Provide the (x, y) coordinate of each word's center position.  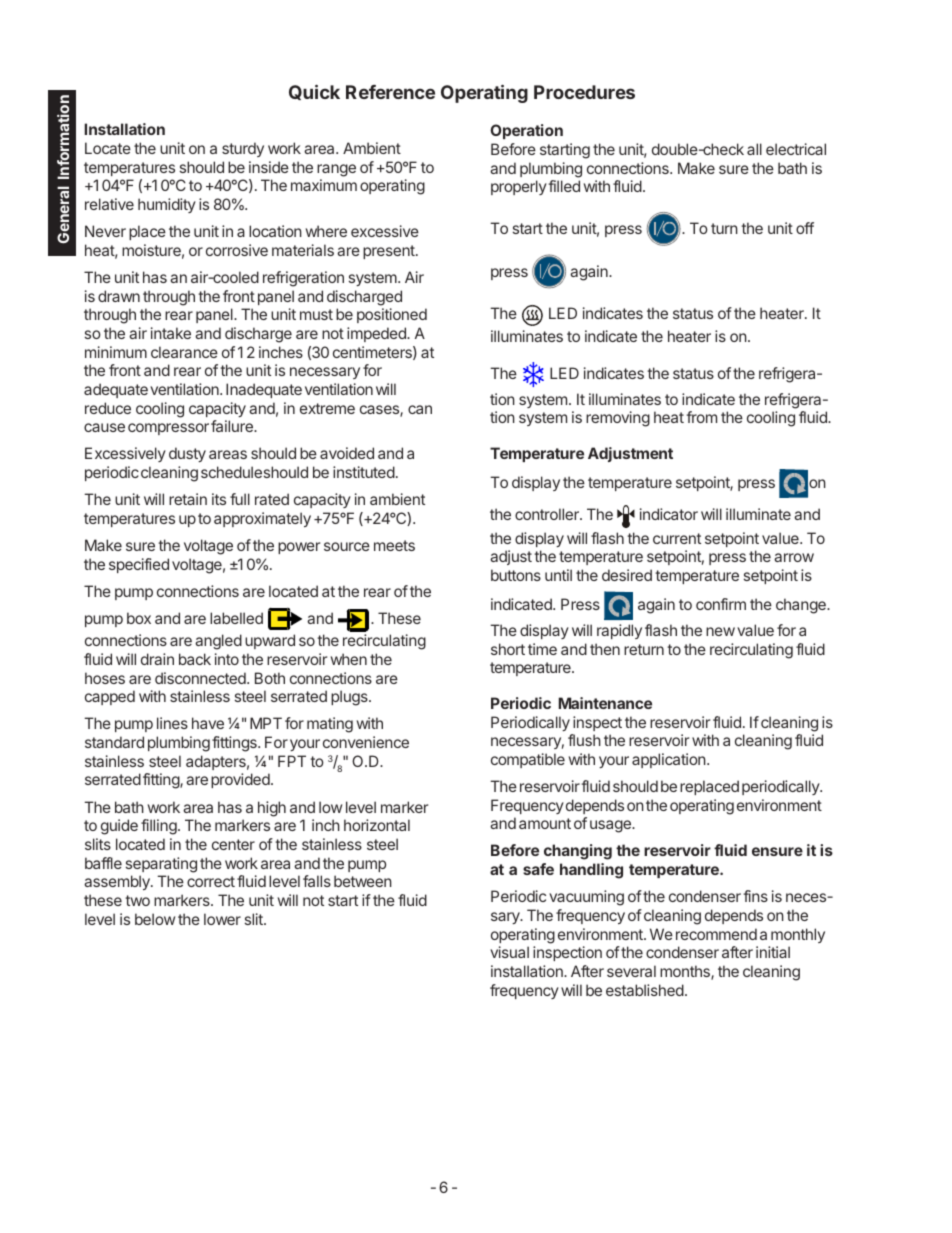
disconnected (201, 678)
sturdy (243, 149)
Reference (390, 92)
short (508, 649)
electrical (796, 149)
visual (509, 952)
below (155, 919)
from (701, 417)
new (720, 631)
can (420, 409)
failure (233, 426)
